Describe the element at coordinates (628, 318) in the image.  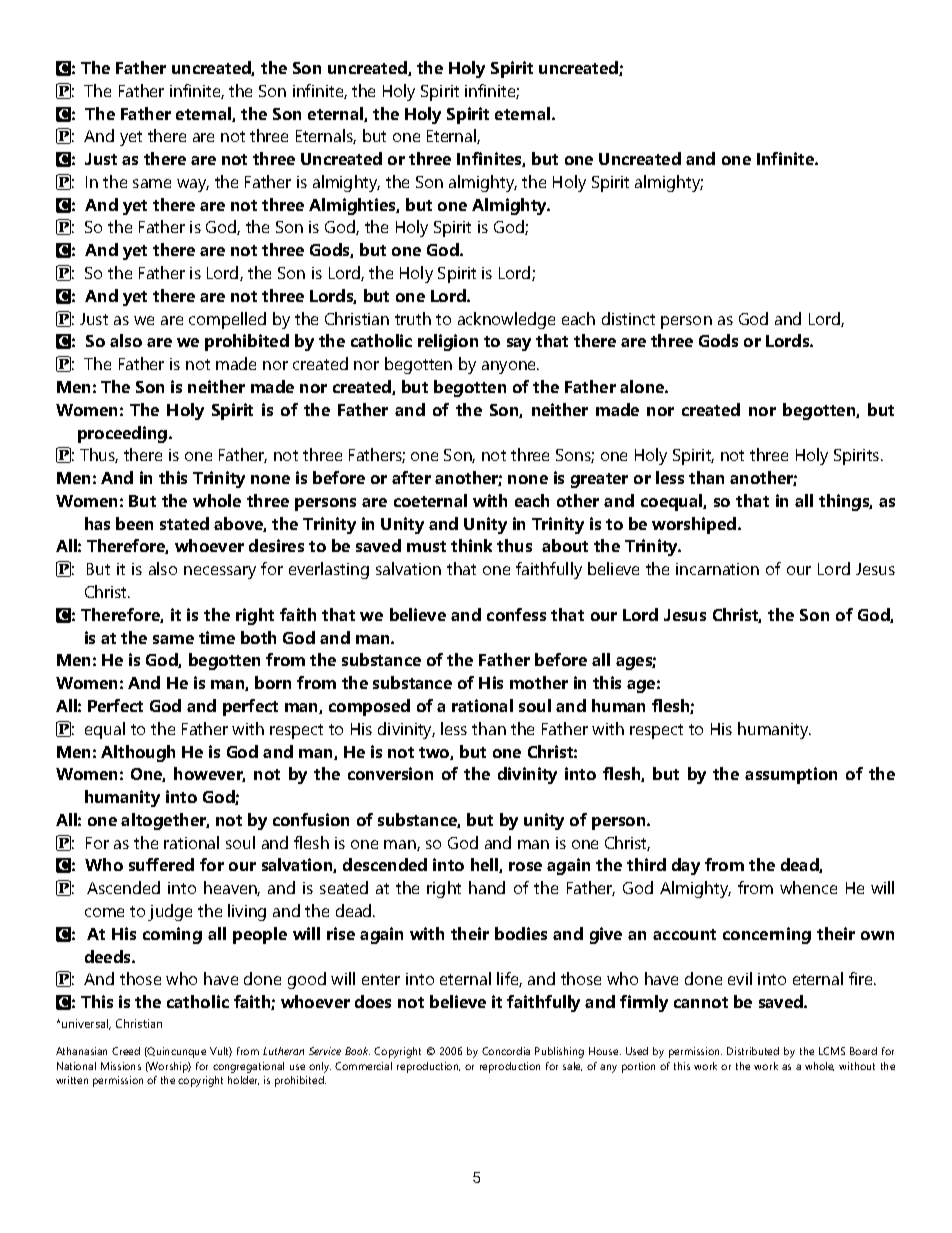
I see `distinct` at that location.
